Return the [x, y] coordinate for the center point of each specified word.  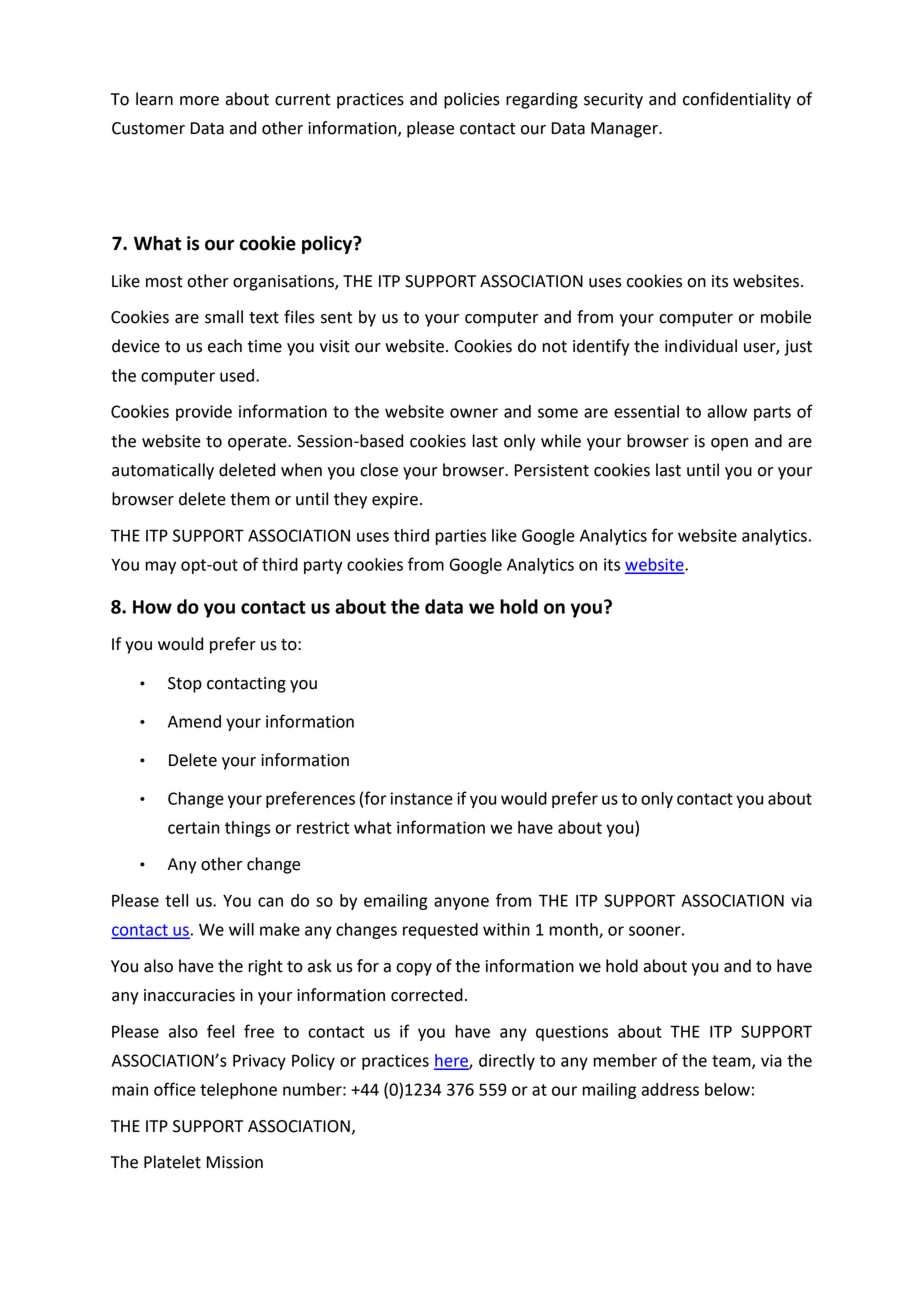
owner [474, 413]
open [729, 444]
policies [472, 100]
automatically [163, 471]
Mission [235, 1162]
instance [422, 798]
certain [193, 827]
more [199, 101]
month [575, 930]
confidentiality [737, 100]
